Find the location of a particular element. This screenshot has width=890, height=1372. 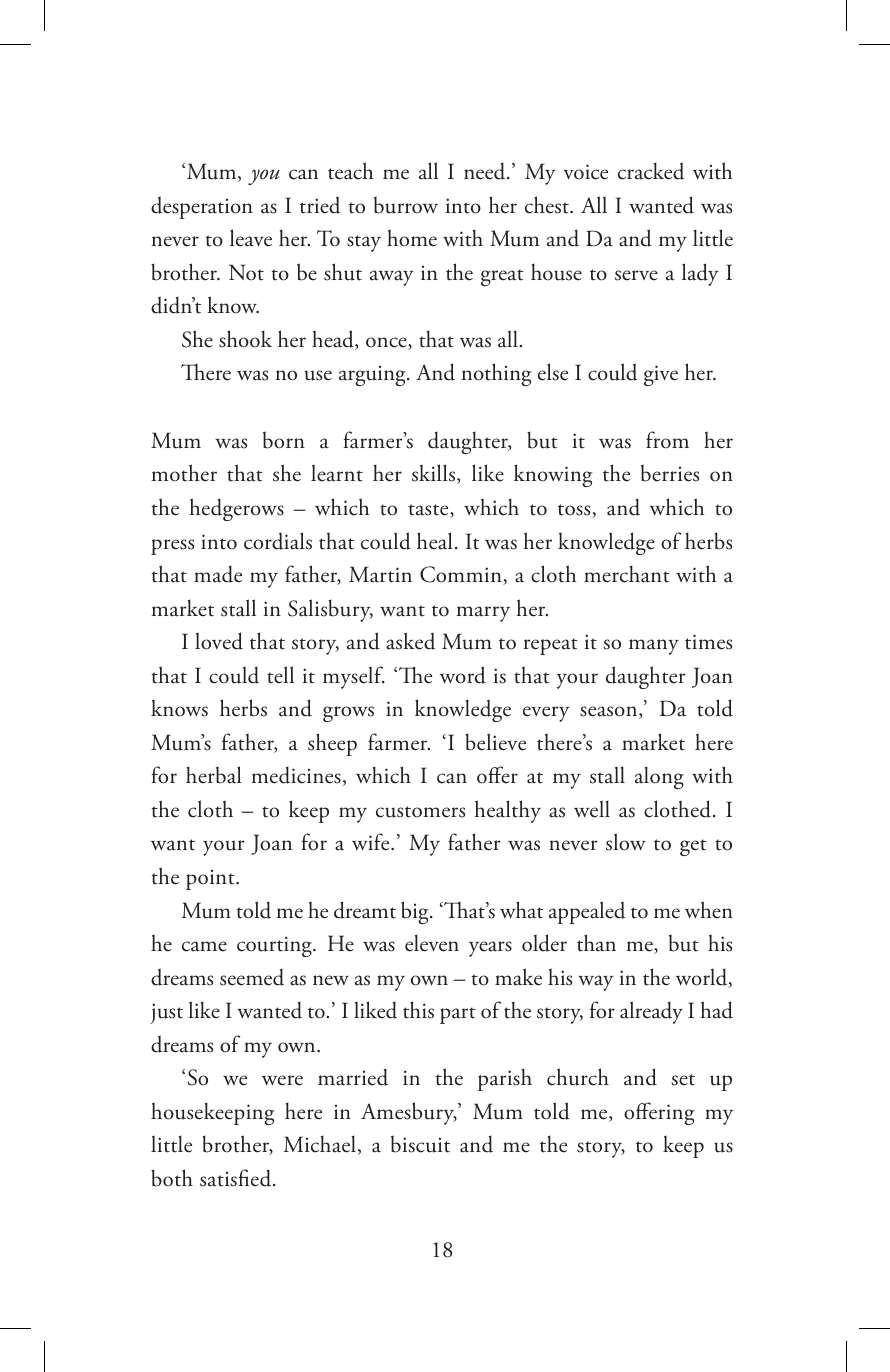

set is located at coordinates (683, 1080).
